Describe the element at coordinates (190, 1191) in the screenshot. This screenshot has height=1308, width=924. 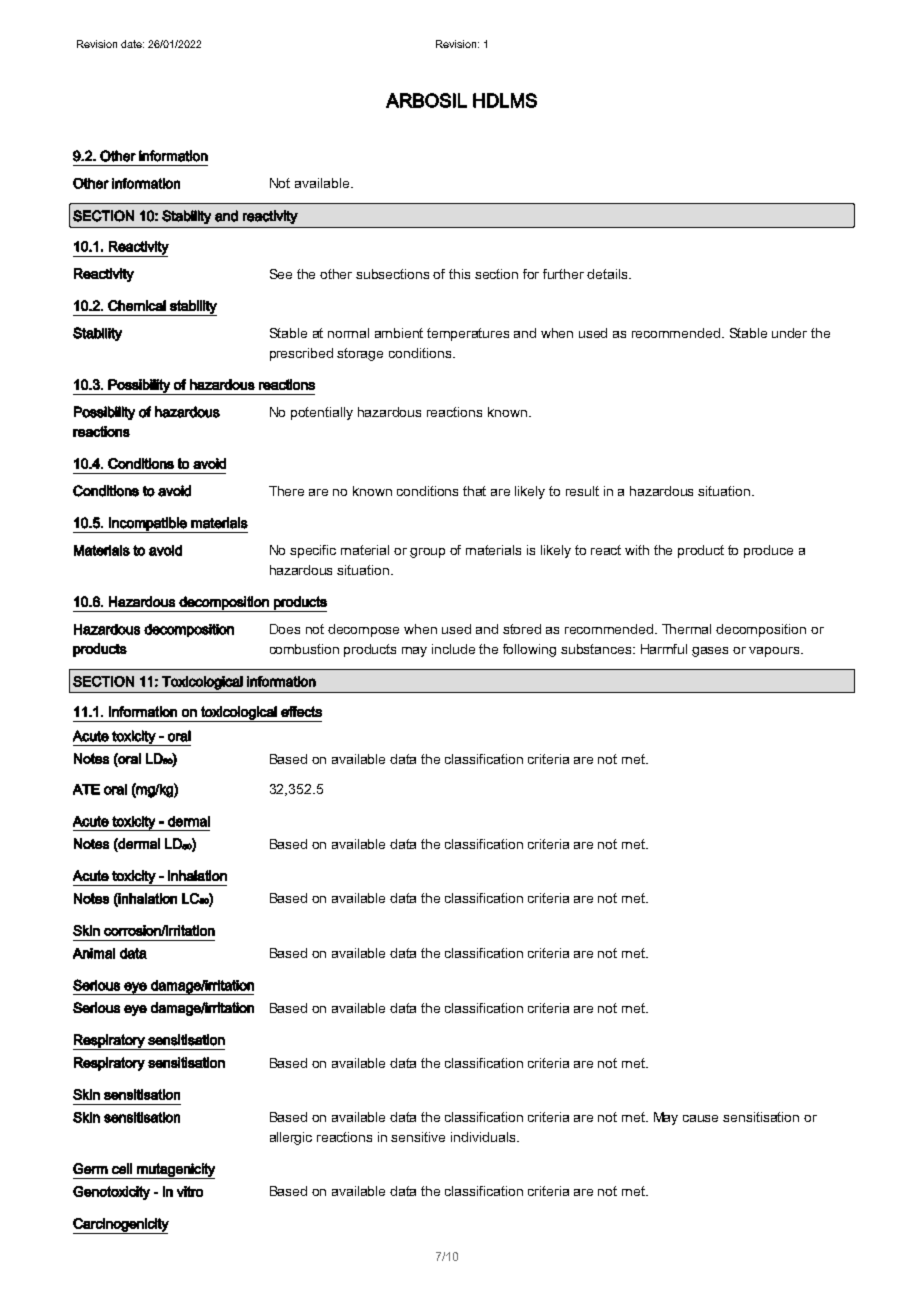
I see `vitro` at that location.
